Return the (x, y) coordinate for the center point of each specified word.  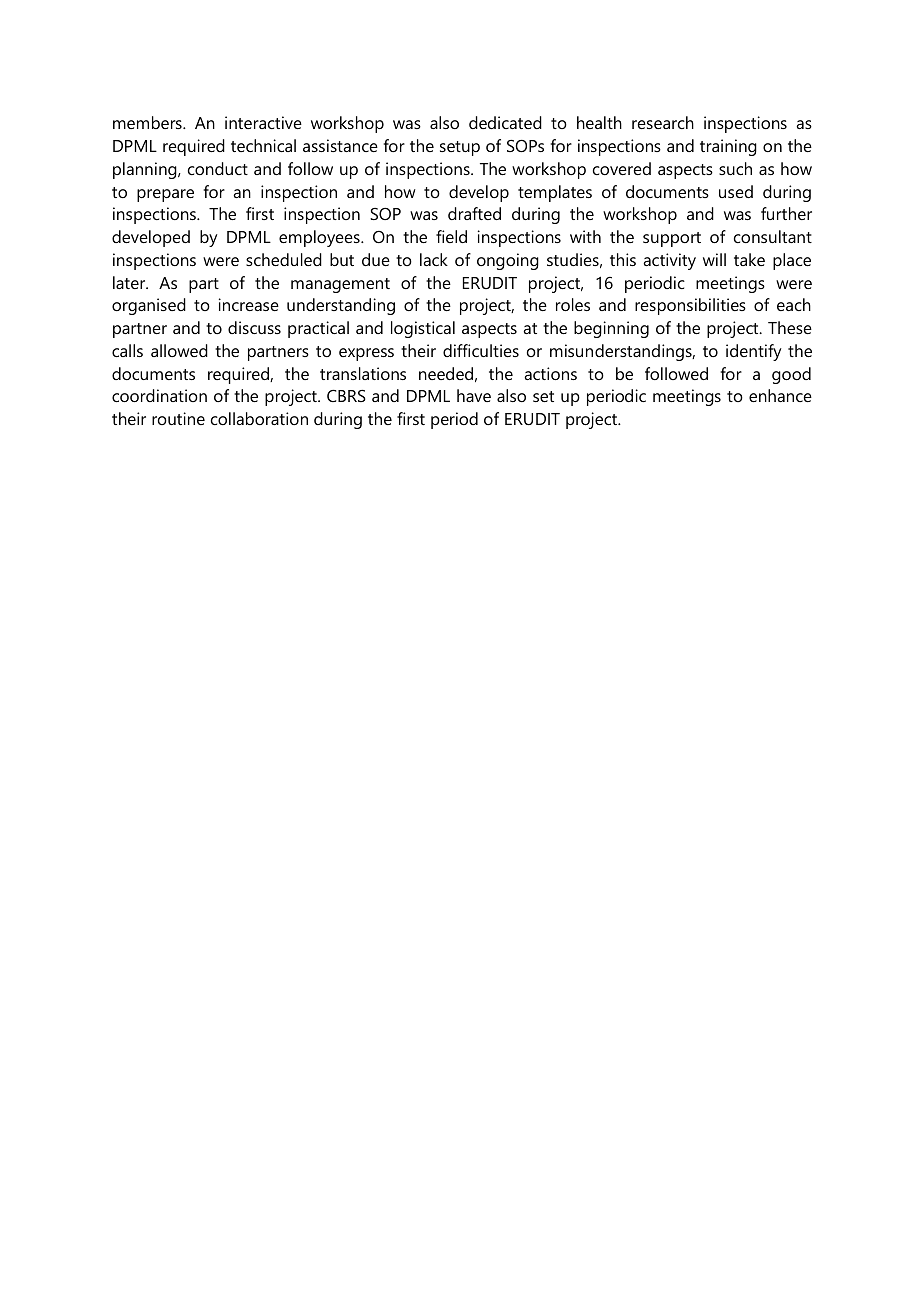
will (714, 259)
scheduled (284, 259)
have (474, 395)
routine (178, 418)
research (663, 122)
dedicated (505, 122)
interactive (263, 122)
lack (434, 259)
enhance (780, 395)
